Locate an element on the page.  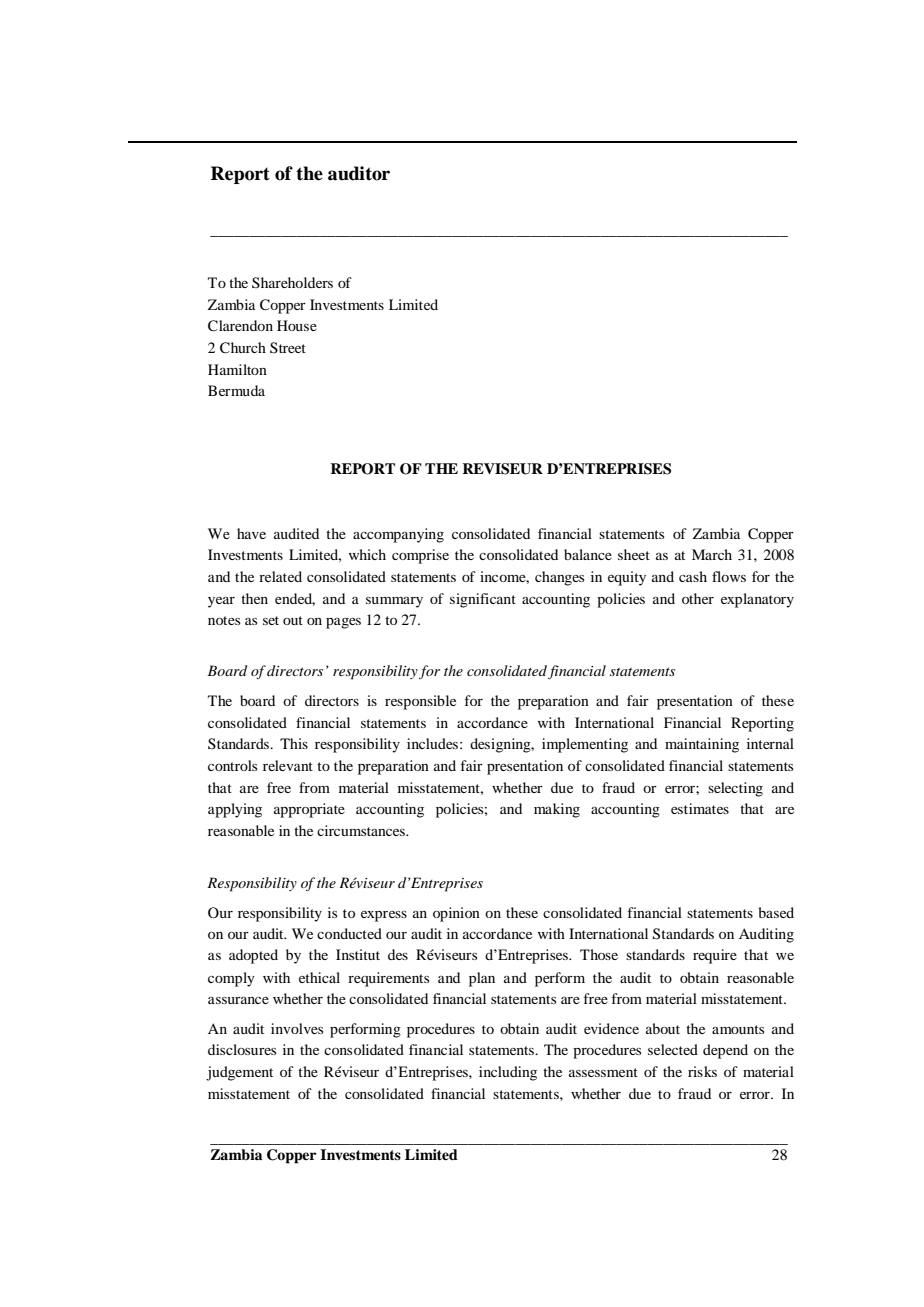
depend is located at coordinates (725, 1051).
